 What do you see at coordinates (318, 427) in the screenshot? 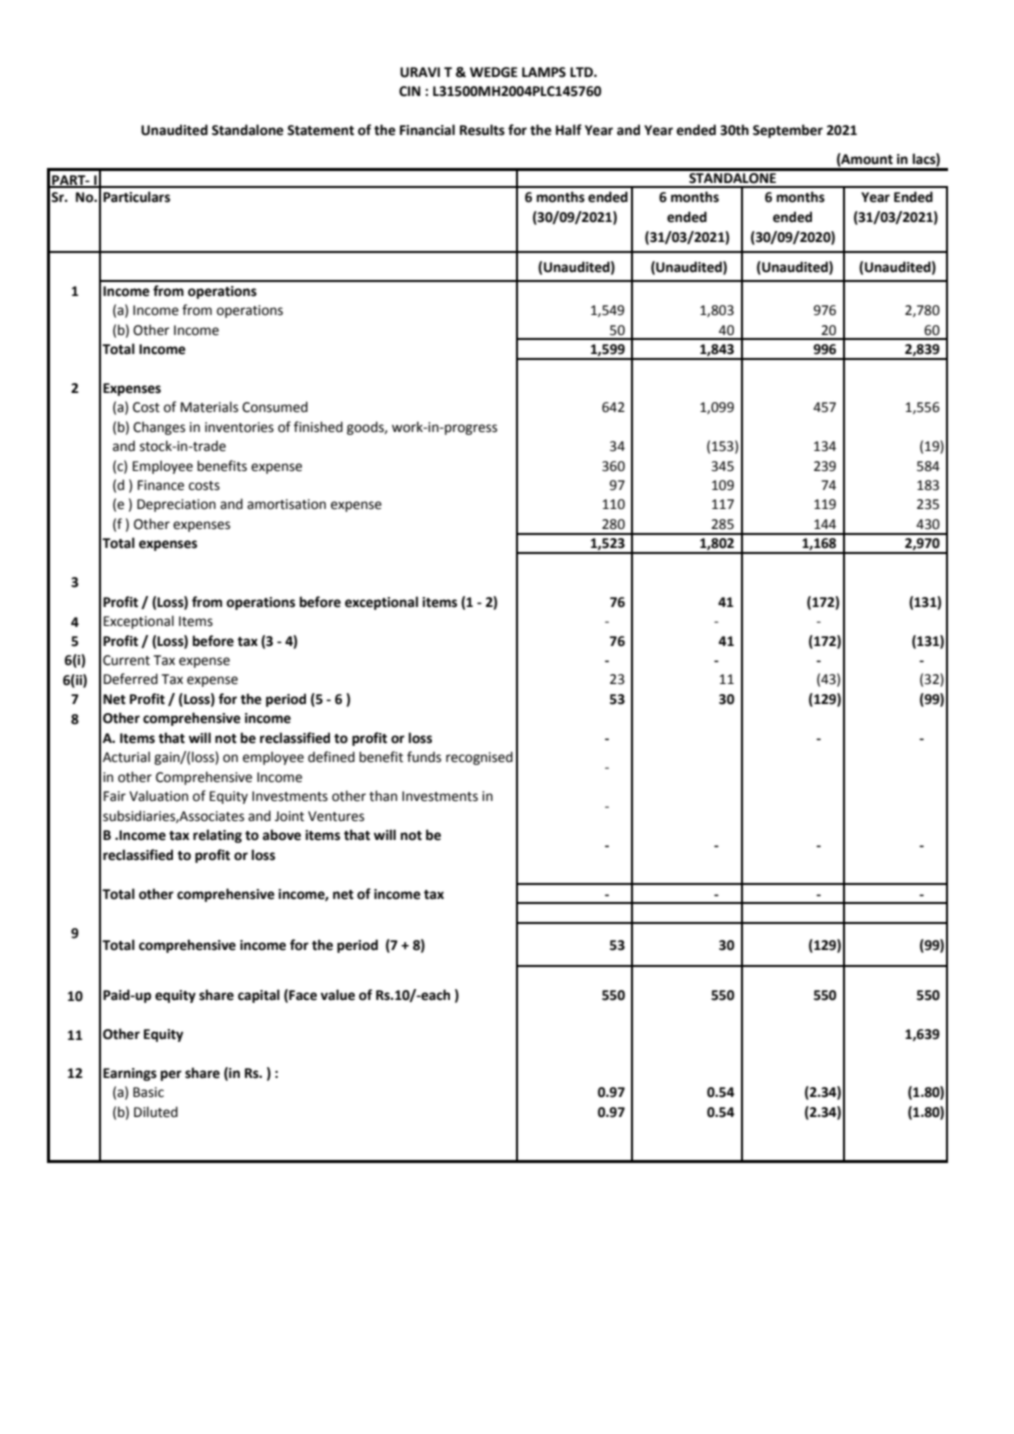
I see `finished` at bounding box center [318, 427].
